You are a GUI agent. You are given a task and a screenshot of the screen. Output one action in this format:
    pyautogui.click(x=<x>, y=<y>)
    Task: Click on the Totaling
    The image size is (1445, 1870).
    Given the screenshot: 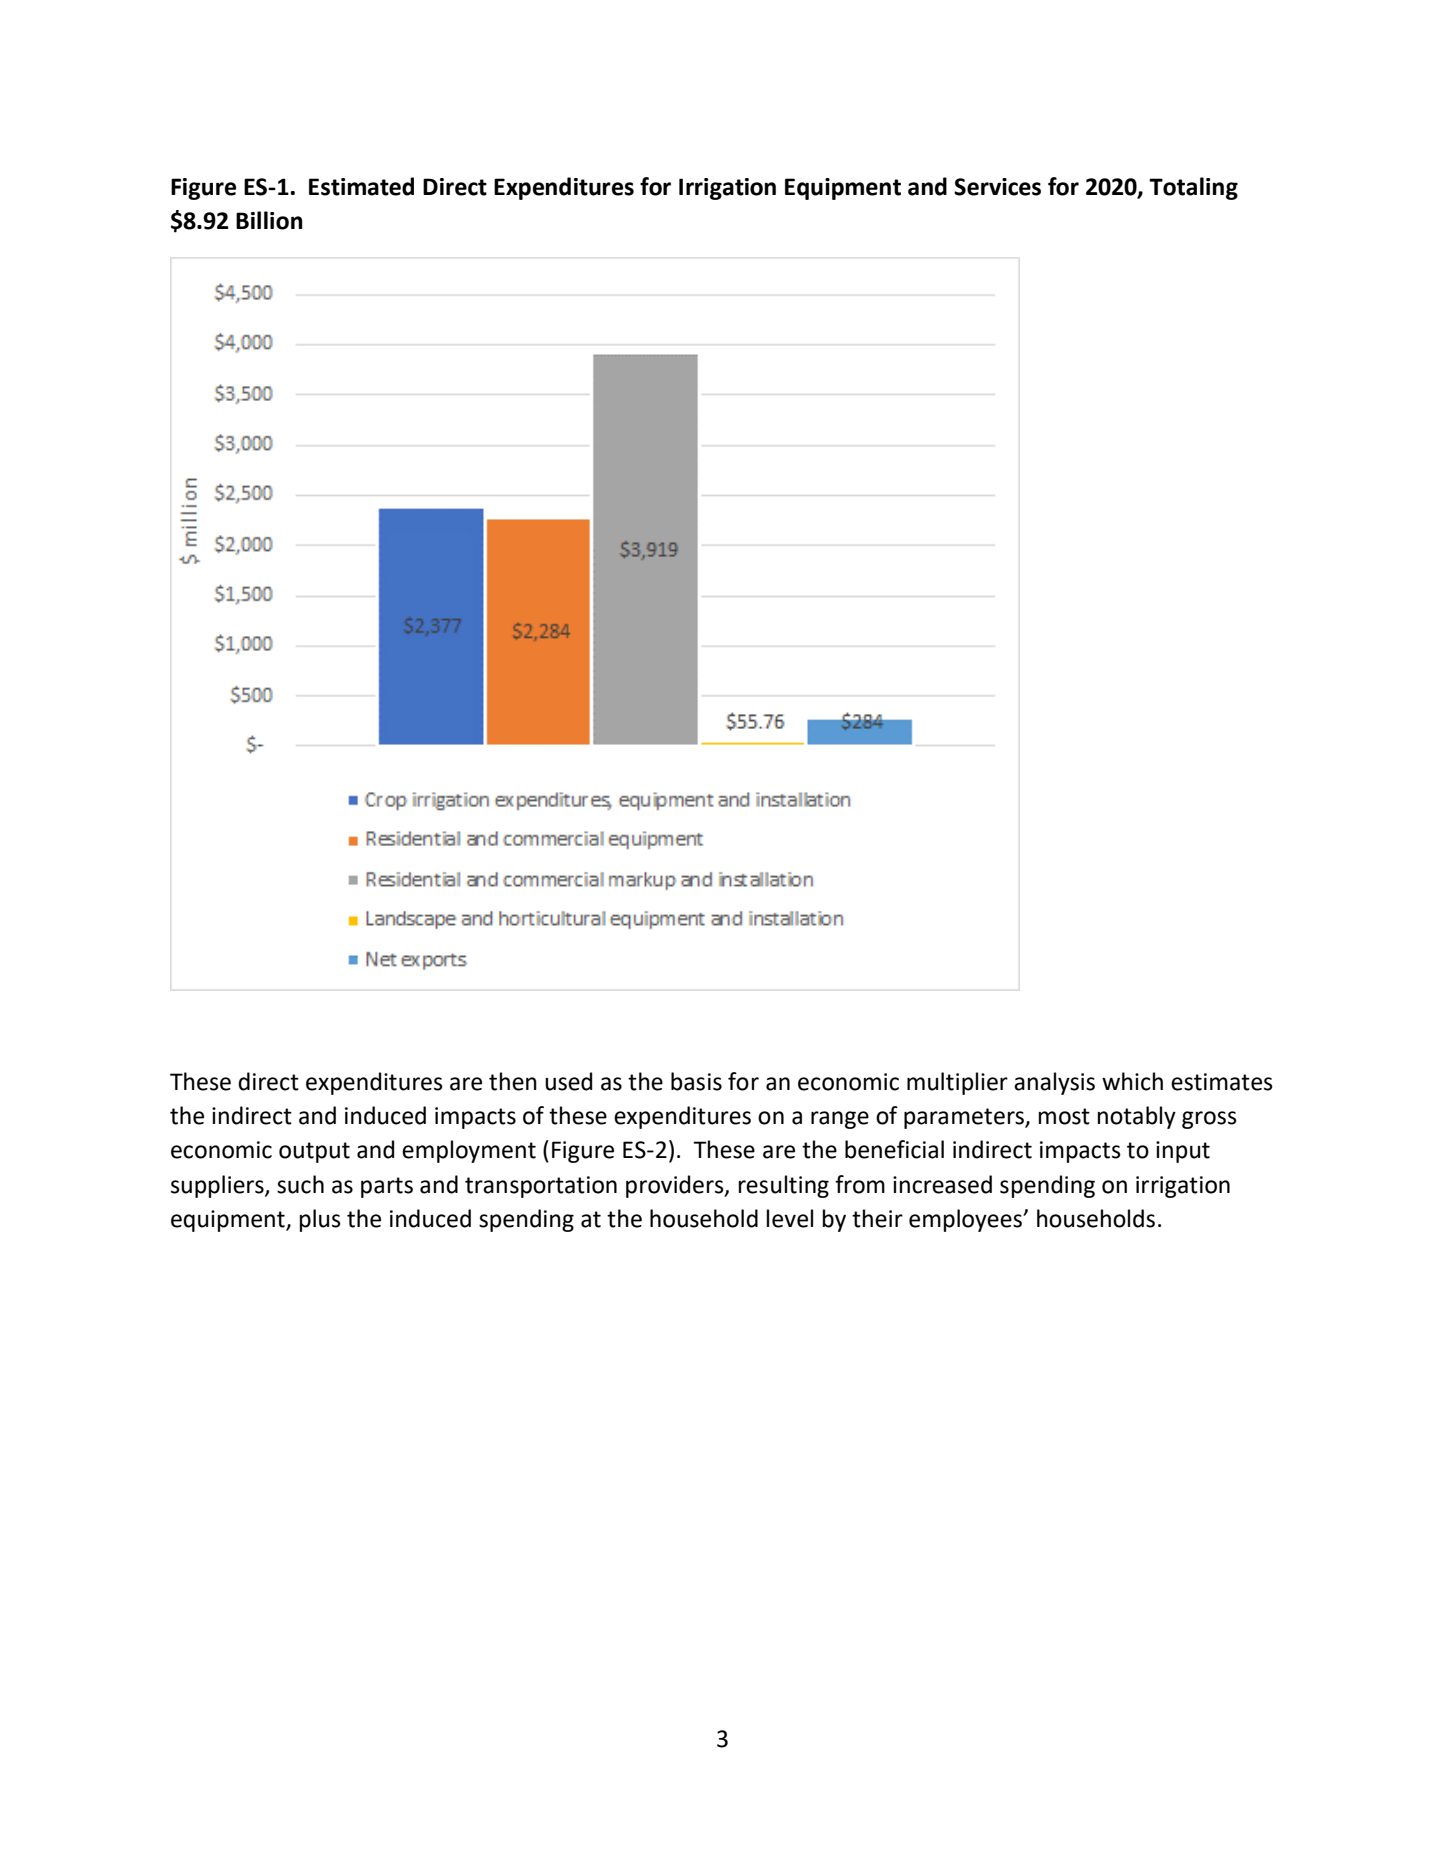 What is the action you would take?
    pyautogui.click(x=1193, y=188)
